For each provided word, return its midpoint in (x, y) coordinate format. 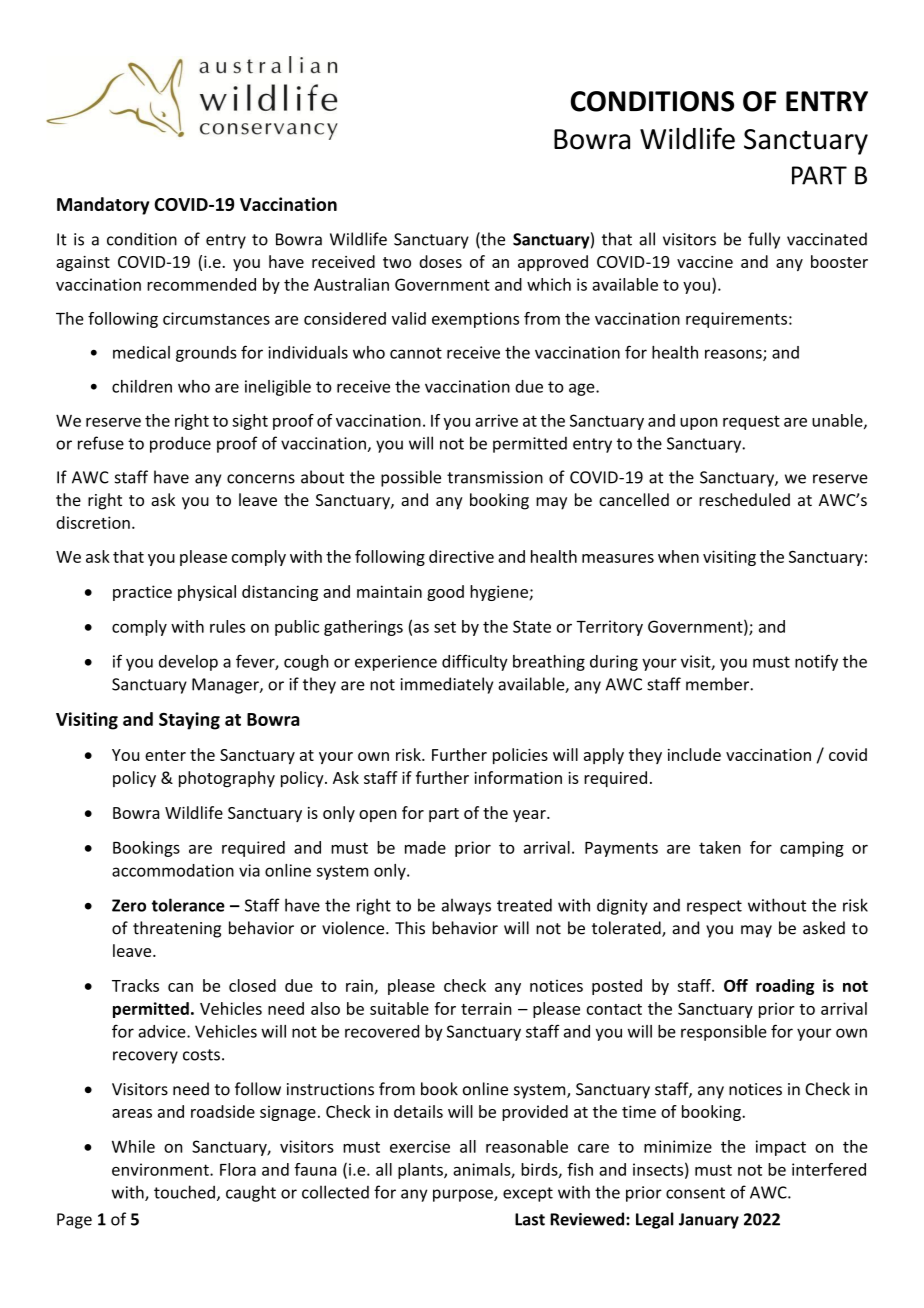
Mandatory (103, 206)
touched (184, 1192)
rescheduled (744, 499)
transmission (495, 477)
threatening (177, 929)
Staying (189, 721)
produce (180, 444)
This (410, 928)
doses (440, 261)
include (694, 754)
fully (764, 240)
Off (736, 985)
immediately (447, 685)
